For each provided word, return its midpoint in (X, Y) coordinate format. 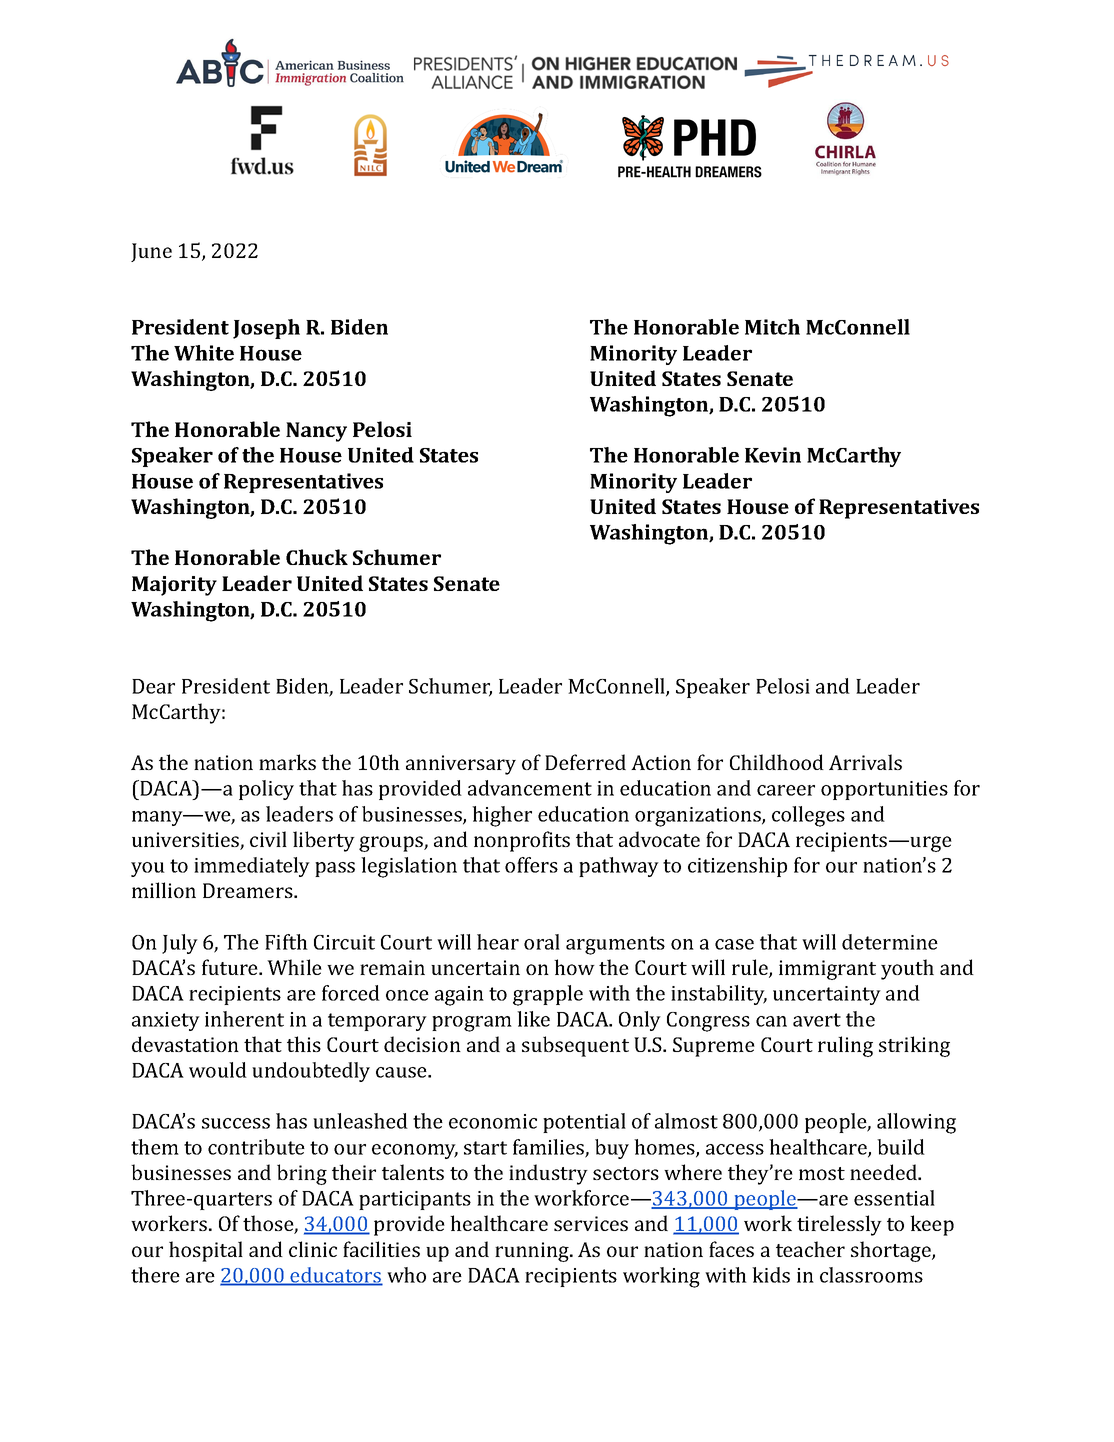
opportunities (884, 790)
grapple (548, 995)
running (533, 1252)
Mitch (772, 327)
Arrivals (865, 762)
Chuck (317, 557)
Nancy (316, 432)
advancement (530, 788)
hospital (206, 1251)
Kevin (773, 455)
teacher (810, 1249)
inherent (244, 1019)
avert (817, 1020)
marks (287, 762)
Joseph (266, 329)
